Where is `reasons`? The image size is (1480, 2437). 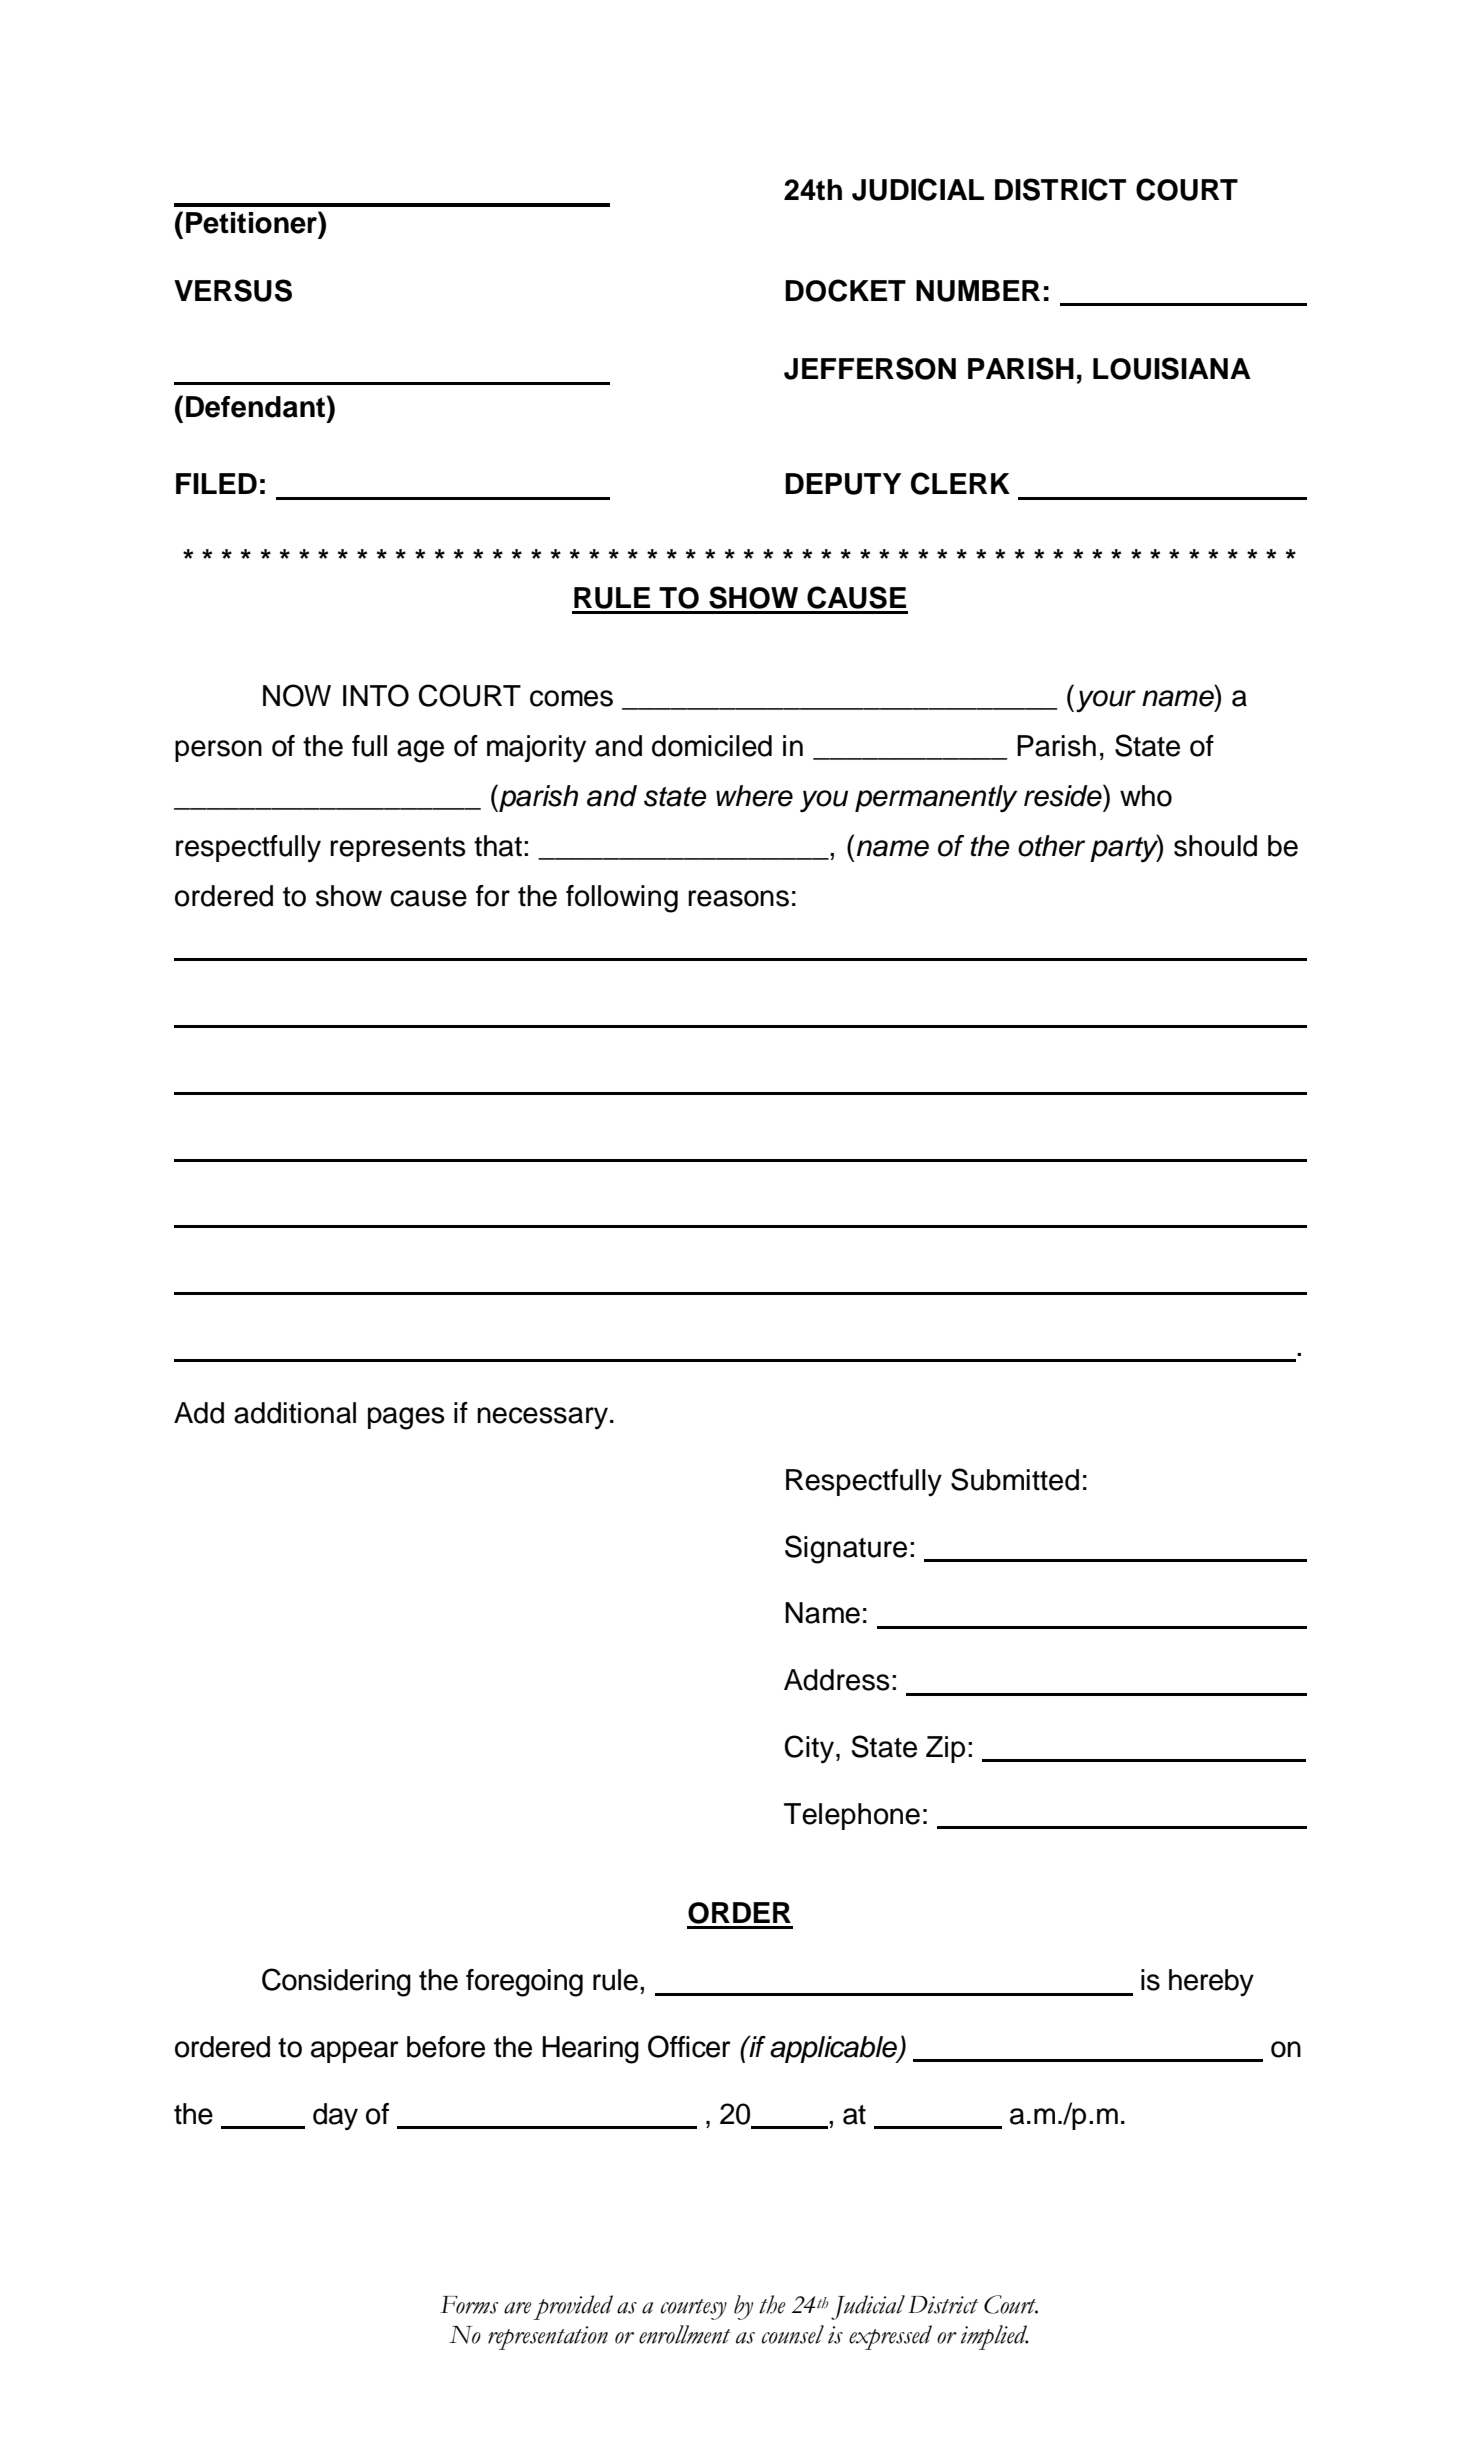 reasons is located at coordinates (738, 898).
